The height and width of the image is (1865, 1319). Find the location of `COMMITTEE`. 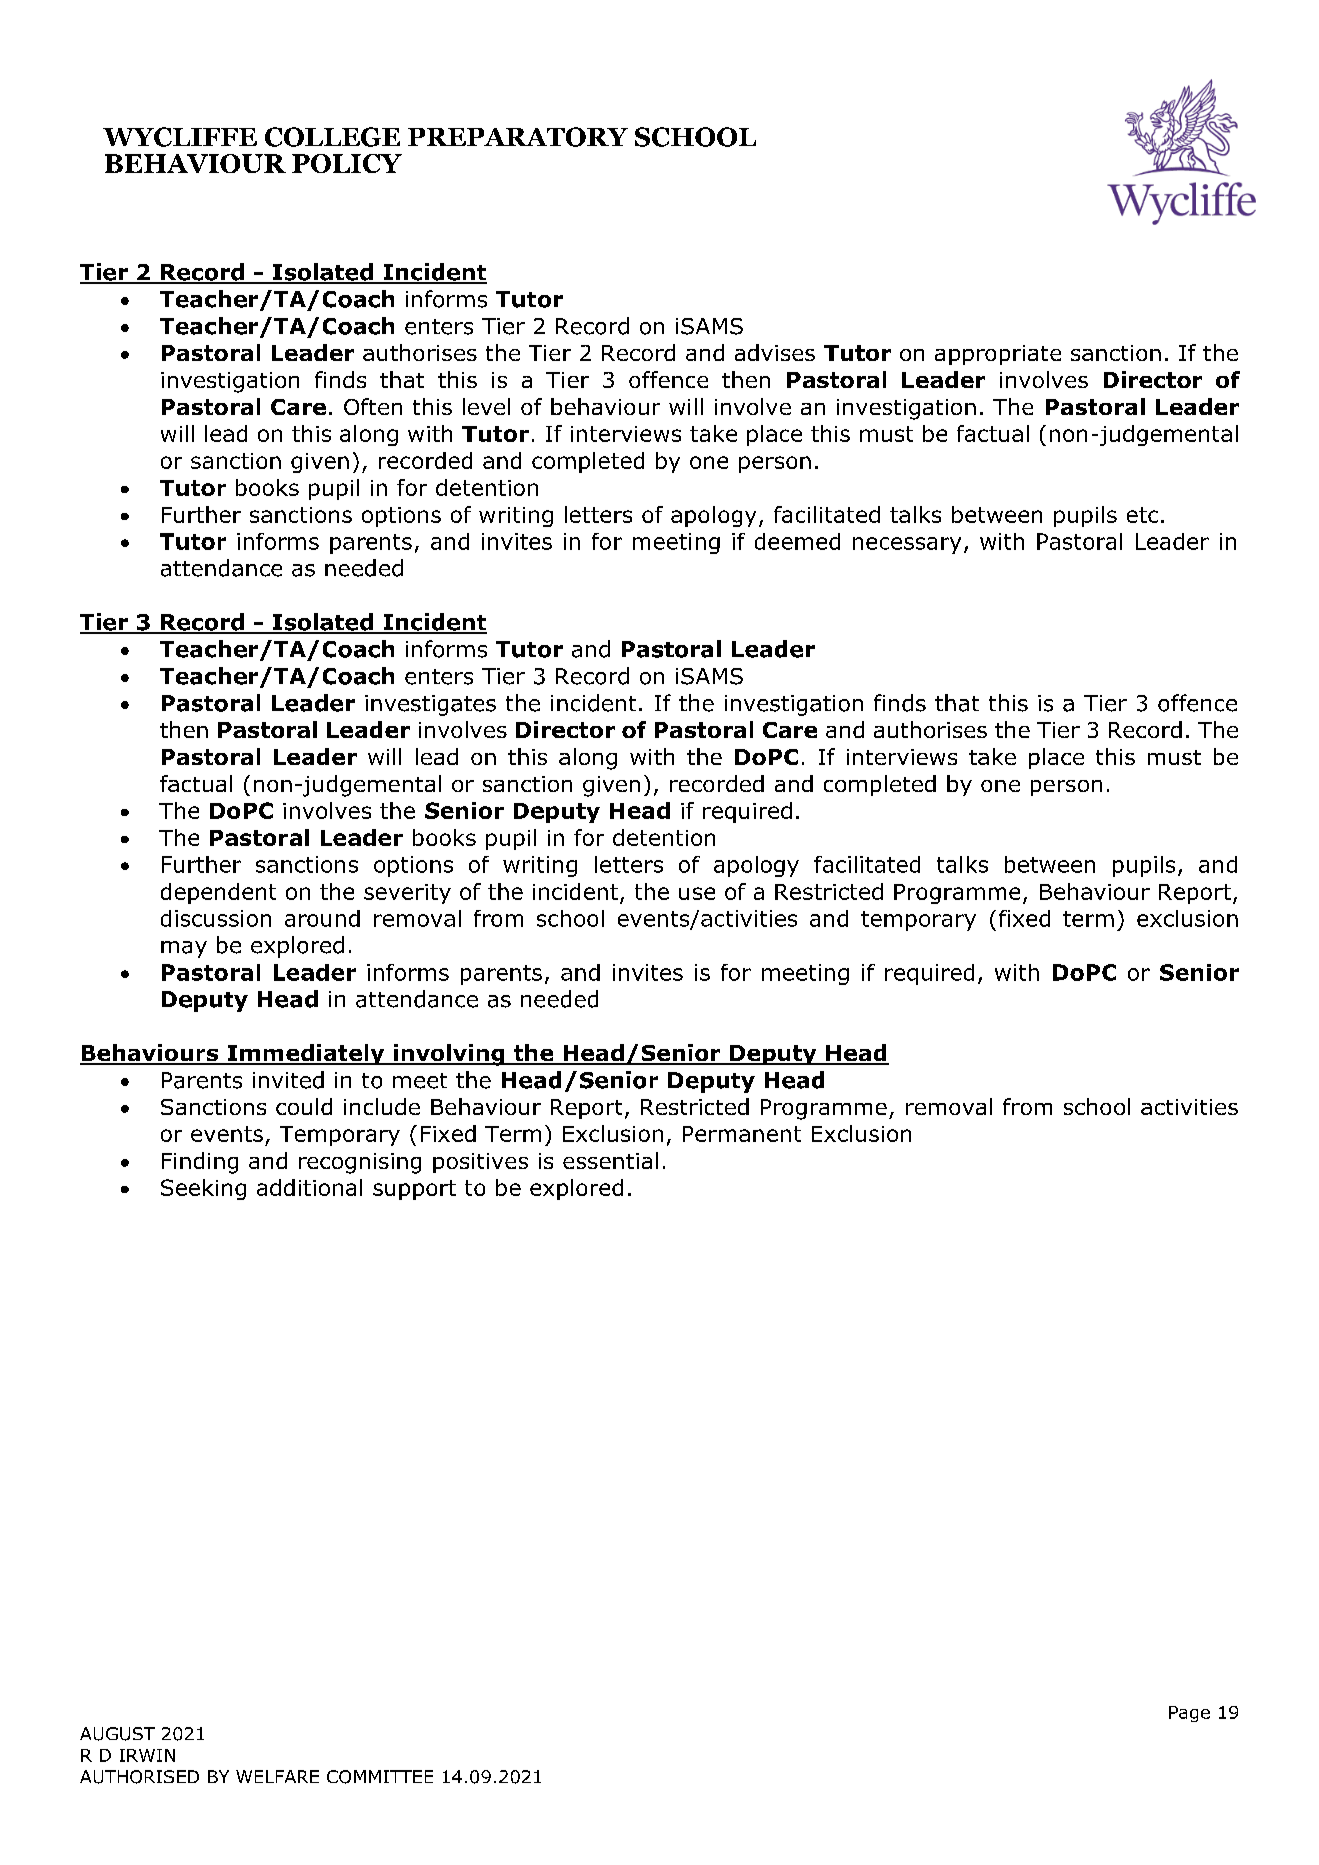

COMMITTEE is located at coordinates (380, 1777).
